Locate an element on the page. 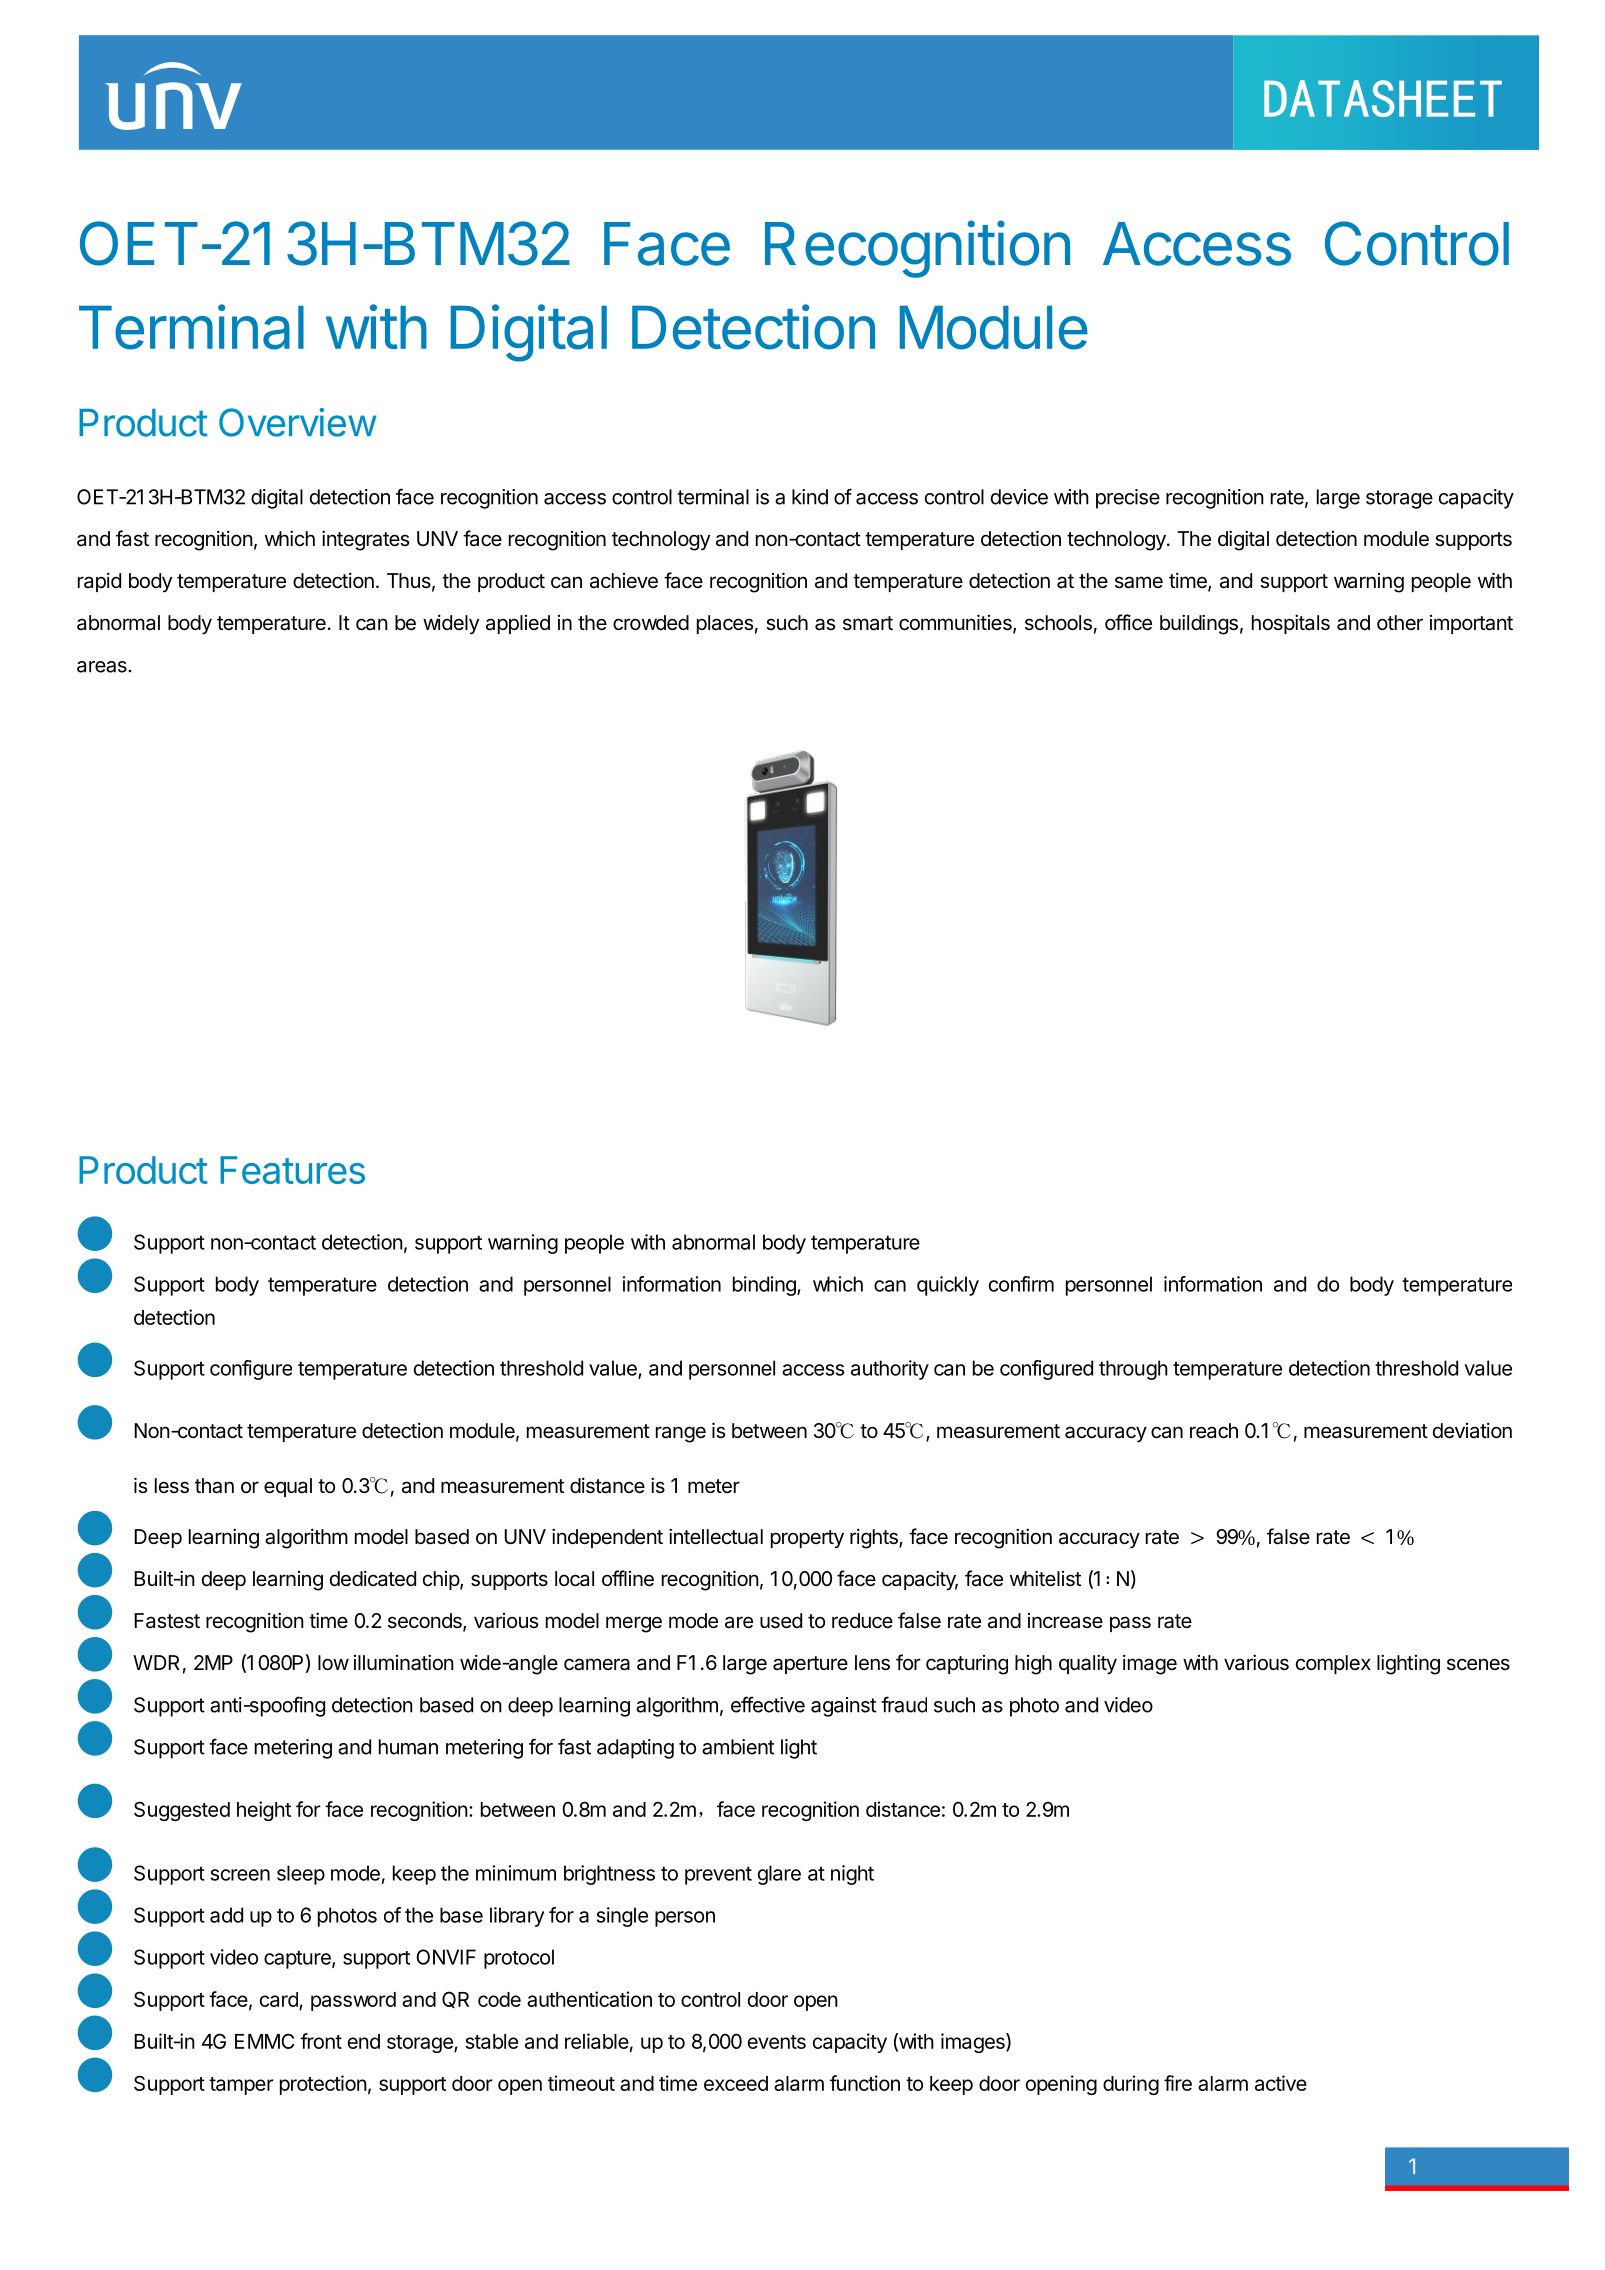 This document has height=2270, width=1605. kind is located at coordinates (810, 497).
